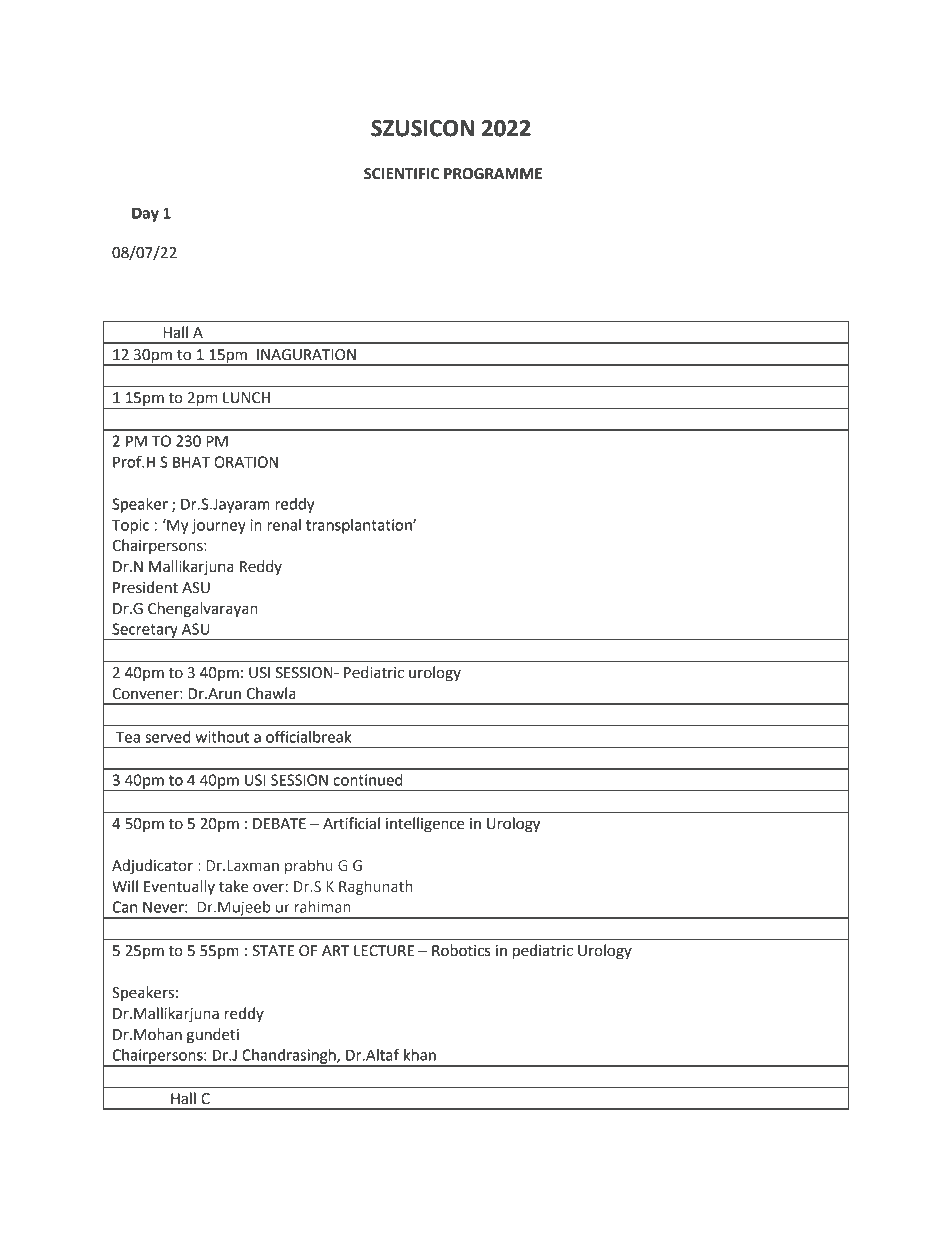  Describe the element at coordinates (360, 526) in the screenshot. I see `transplantation` at that location.
